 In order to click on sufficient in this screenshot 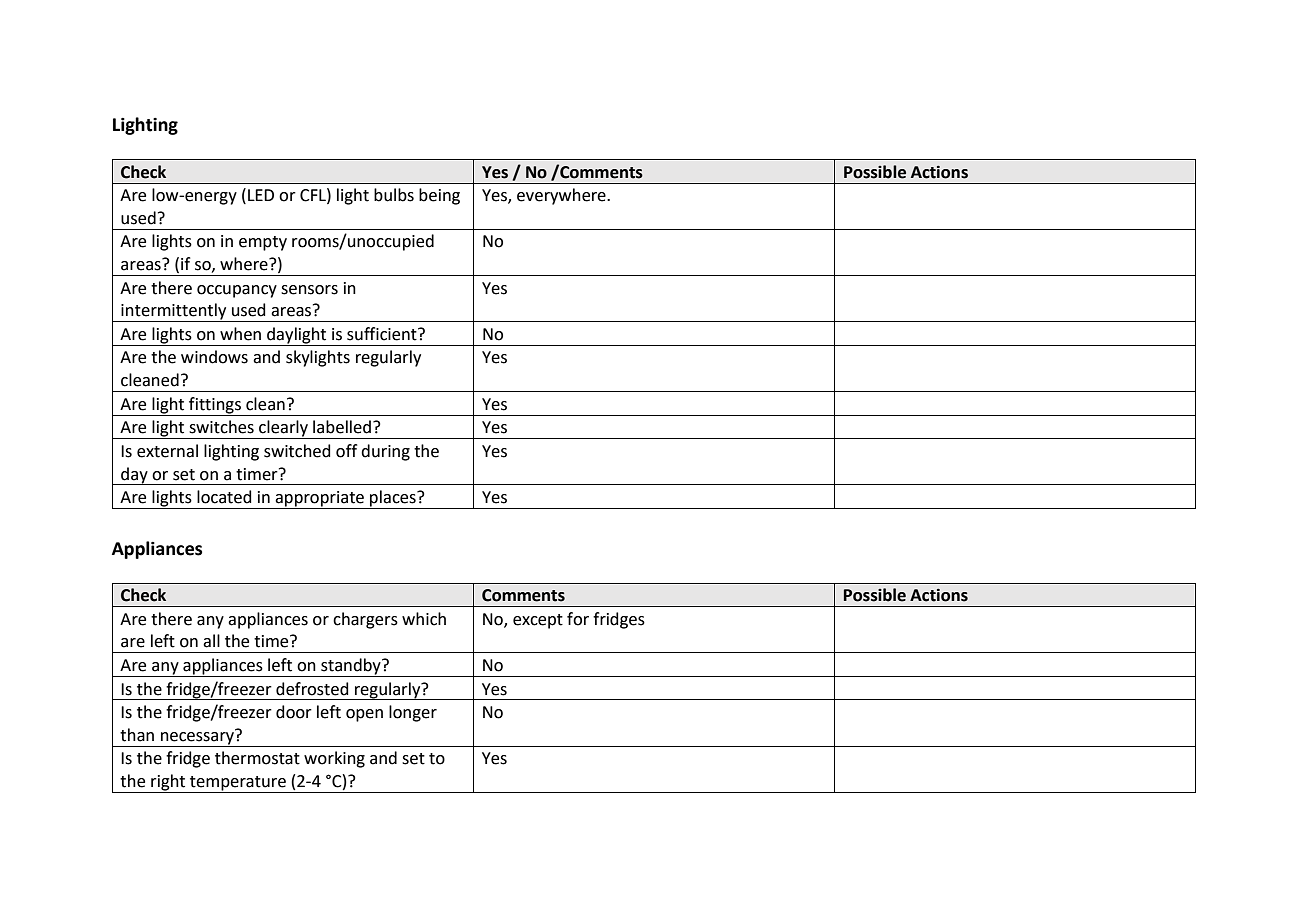, I will do `click(383, 334)`.
